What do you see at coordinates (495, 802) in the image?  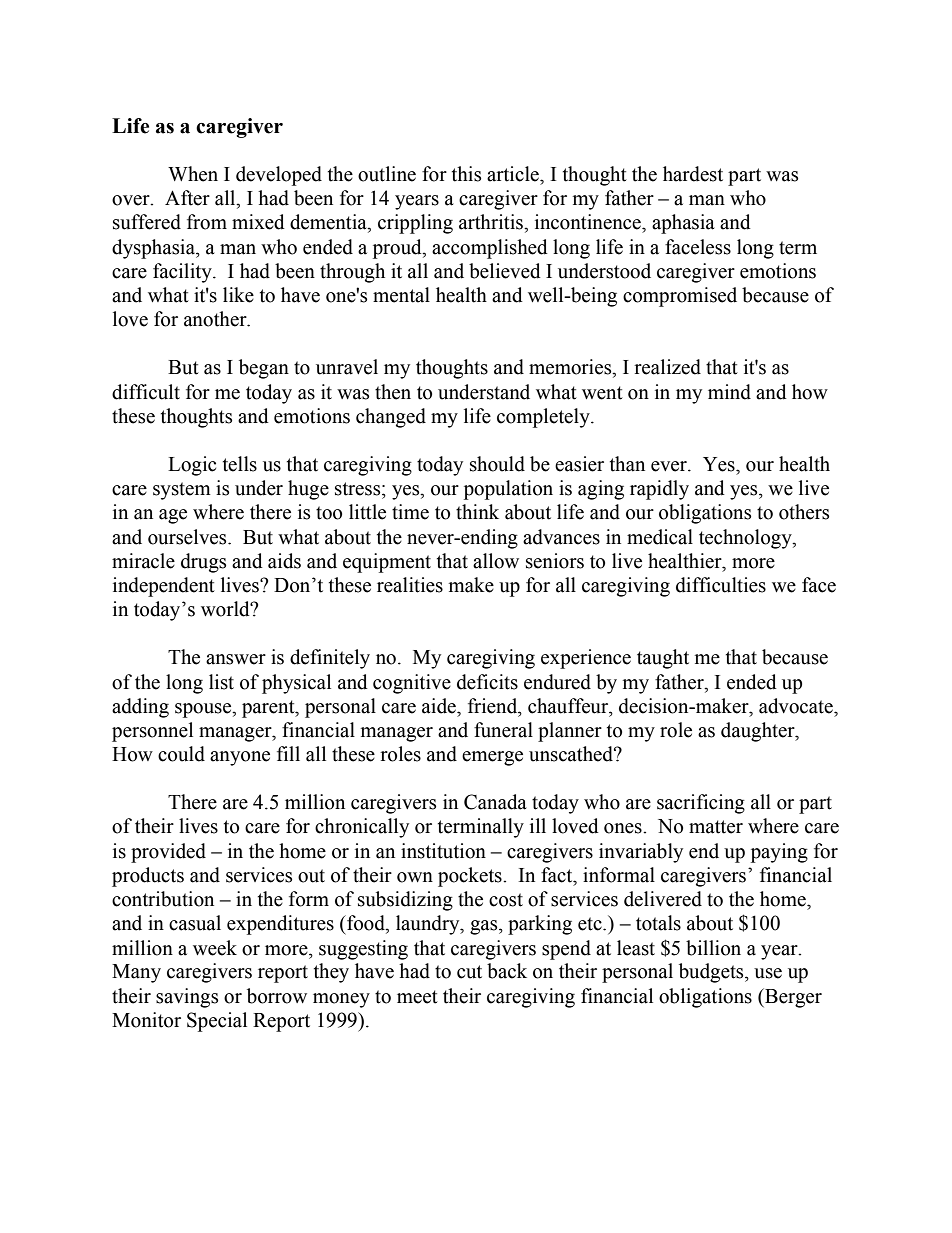 I see `Canada` at bounding box center [495, 802].
